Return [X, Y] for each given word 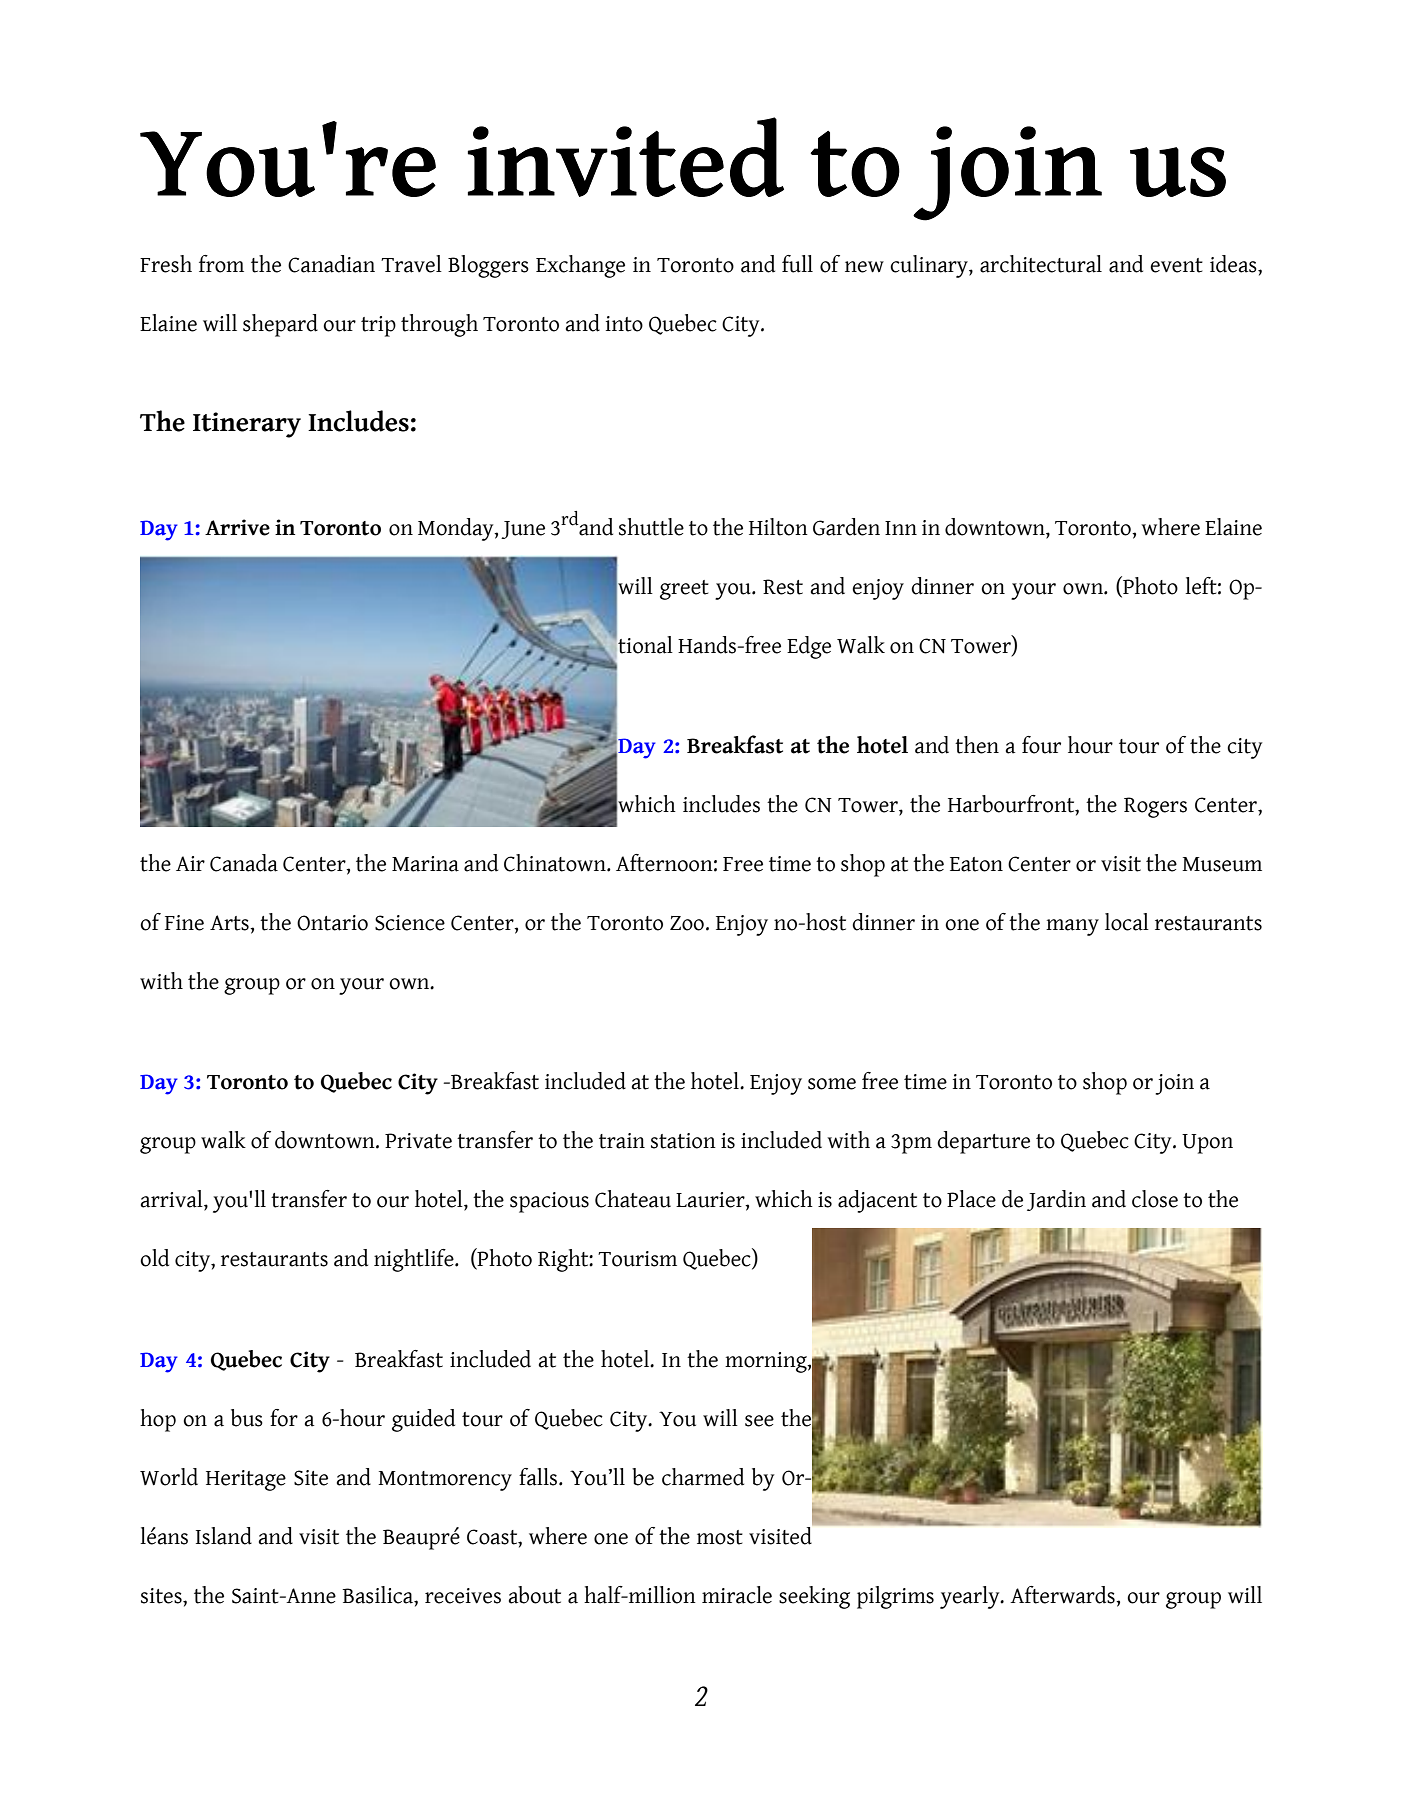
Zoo [687, 923]
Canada [244, 863]
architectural [1041, 264]
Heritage [246, 1480]
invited [626, 157]
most [720, 1537]
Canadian [331, 264]
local [1127, 922]
